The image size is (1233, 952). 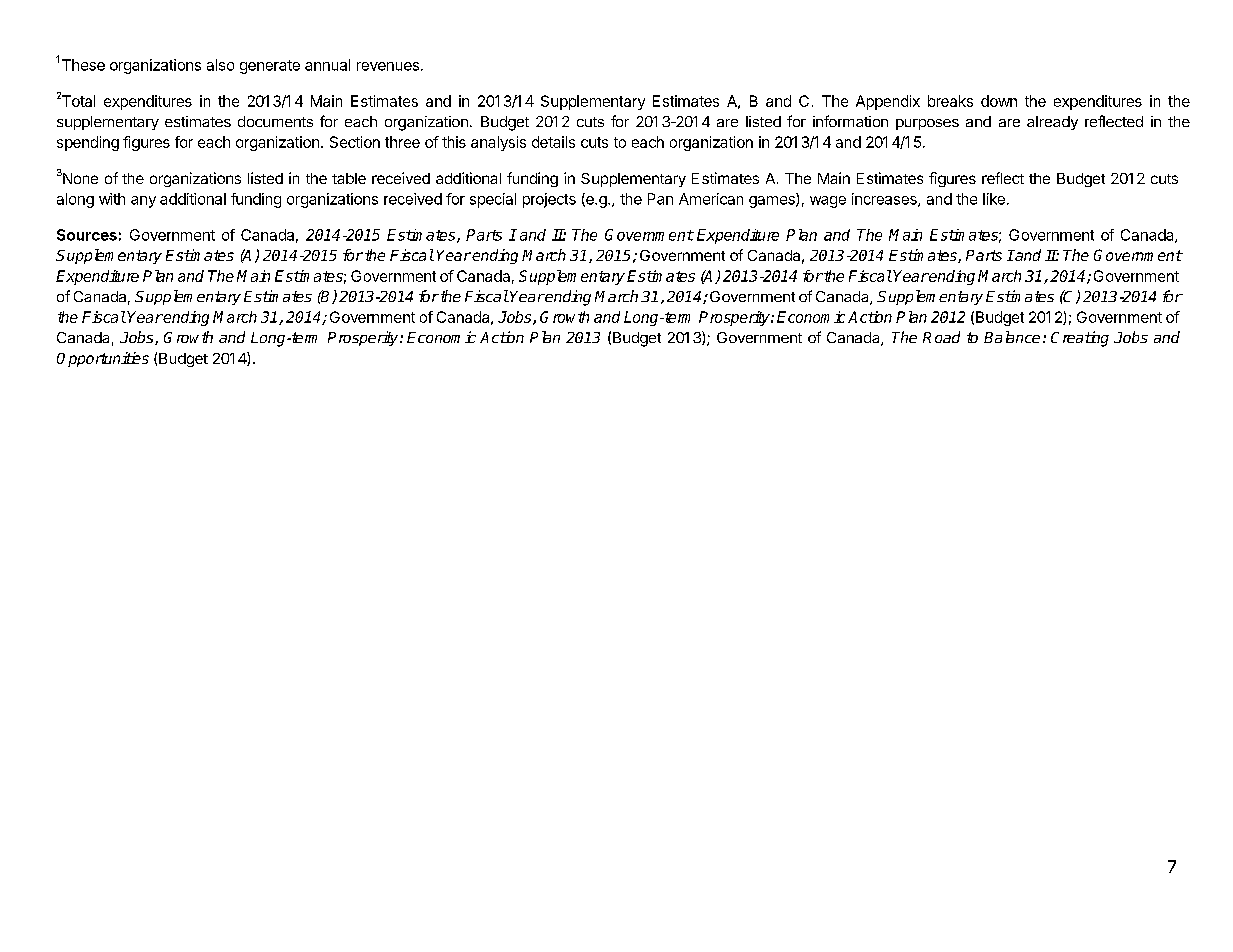 What do you see at coordinates (549, 200) in the screenshot?
I see `projects` at bounding box center [549, 200].
